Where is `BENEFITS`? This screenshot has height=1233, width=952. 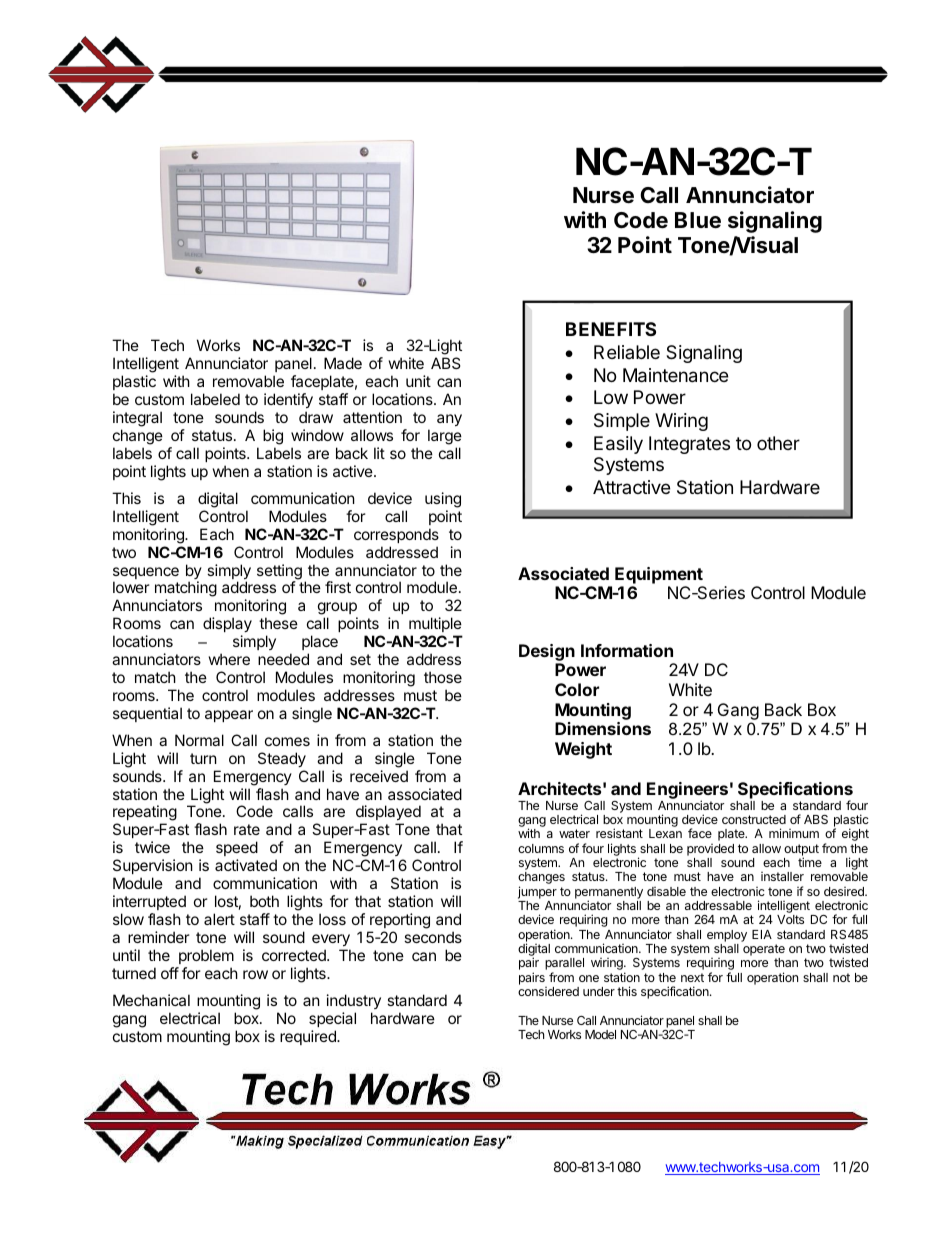
BENEFITS is located at coordinates (611, 329).
